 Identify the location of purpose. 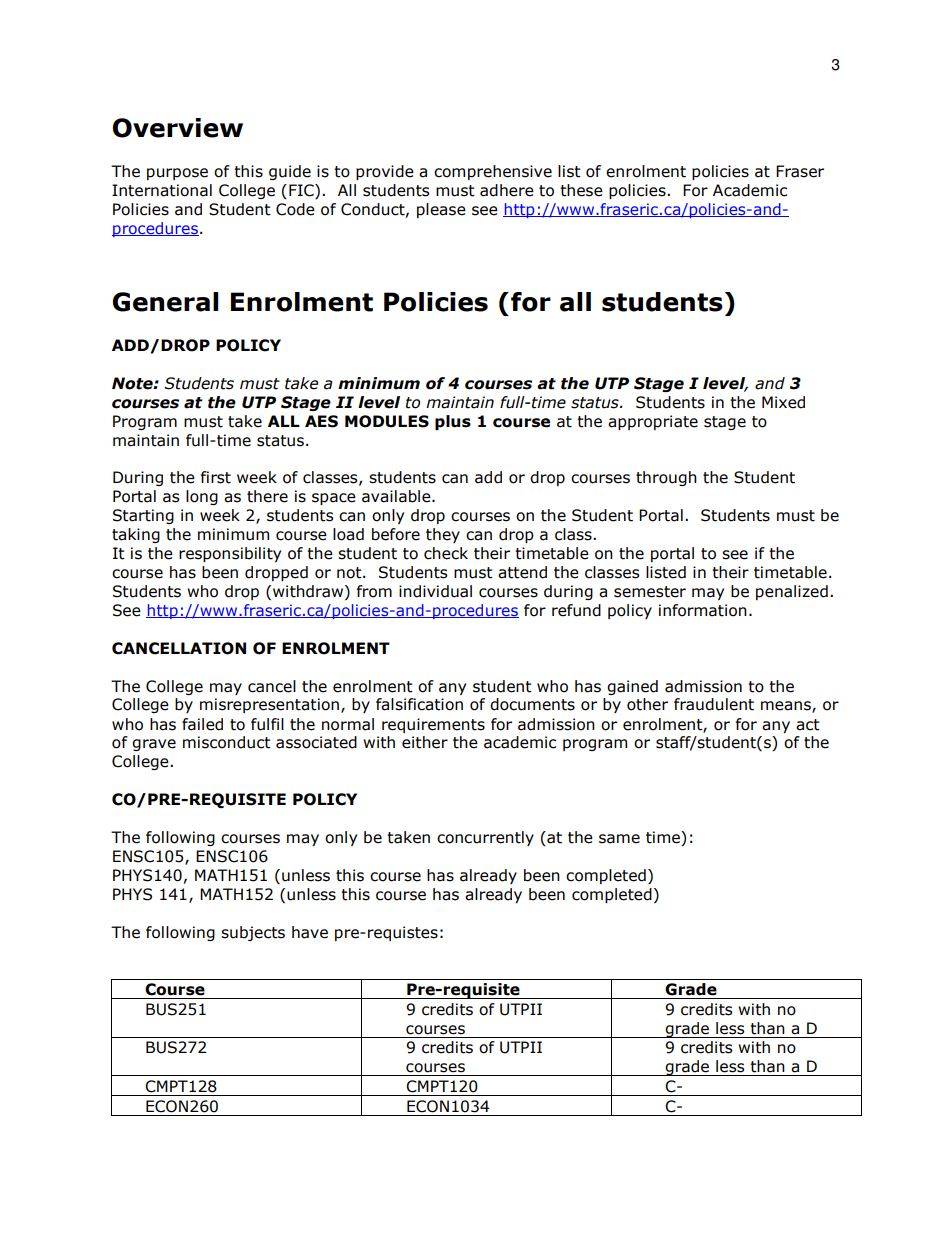
(177, 174).
